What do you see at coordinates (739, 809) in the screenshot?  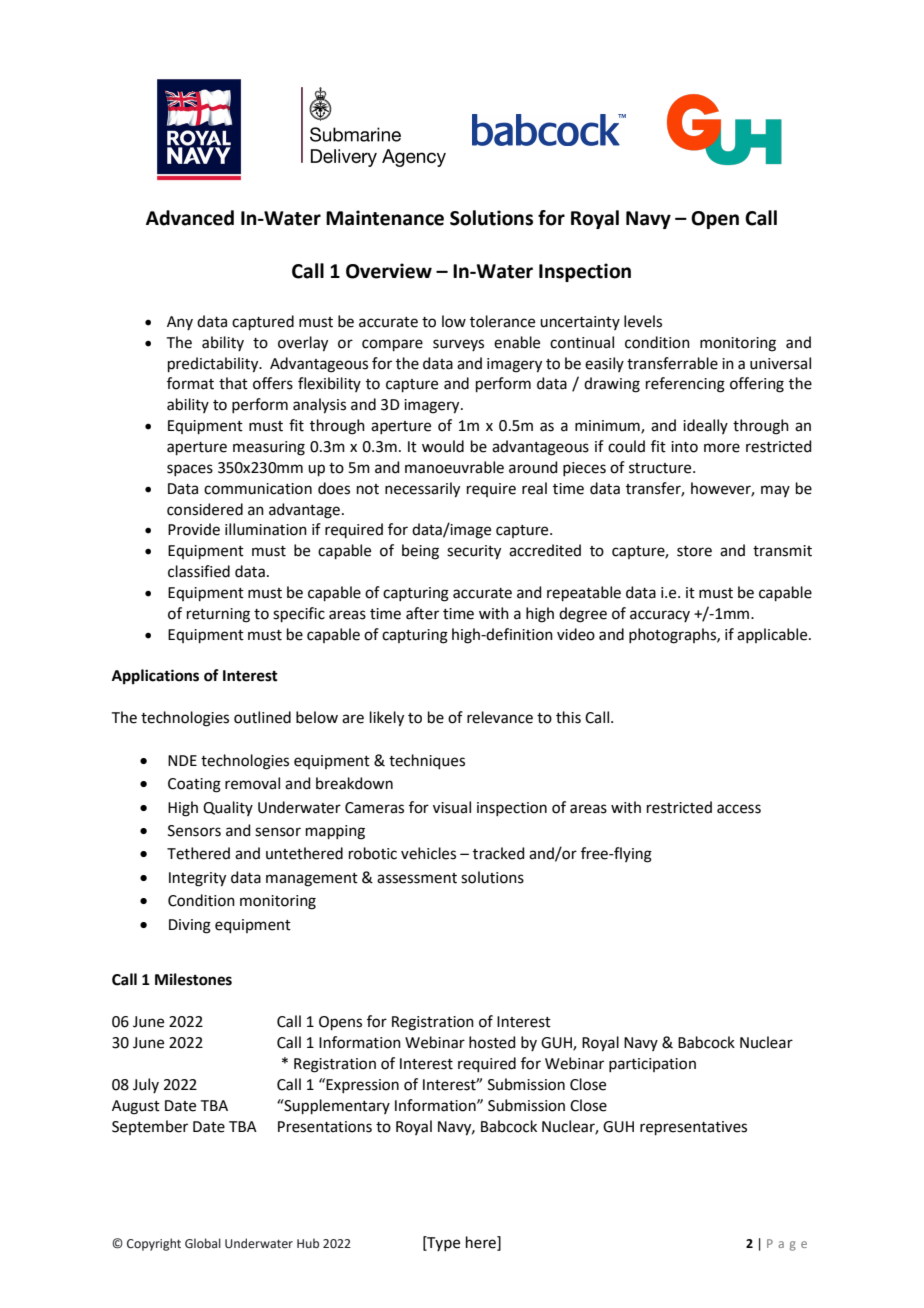 I see `access` at bounding box center [739, 809].
